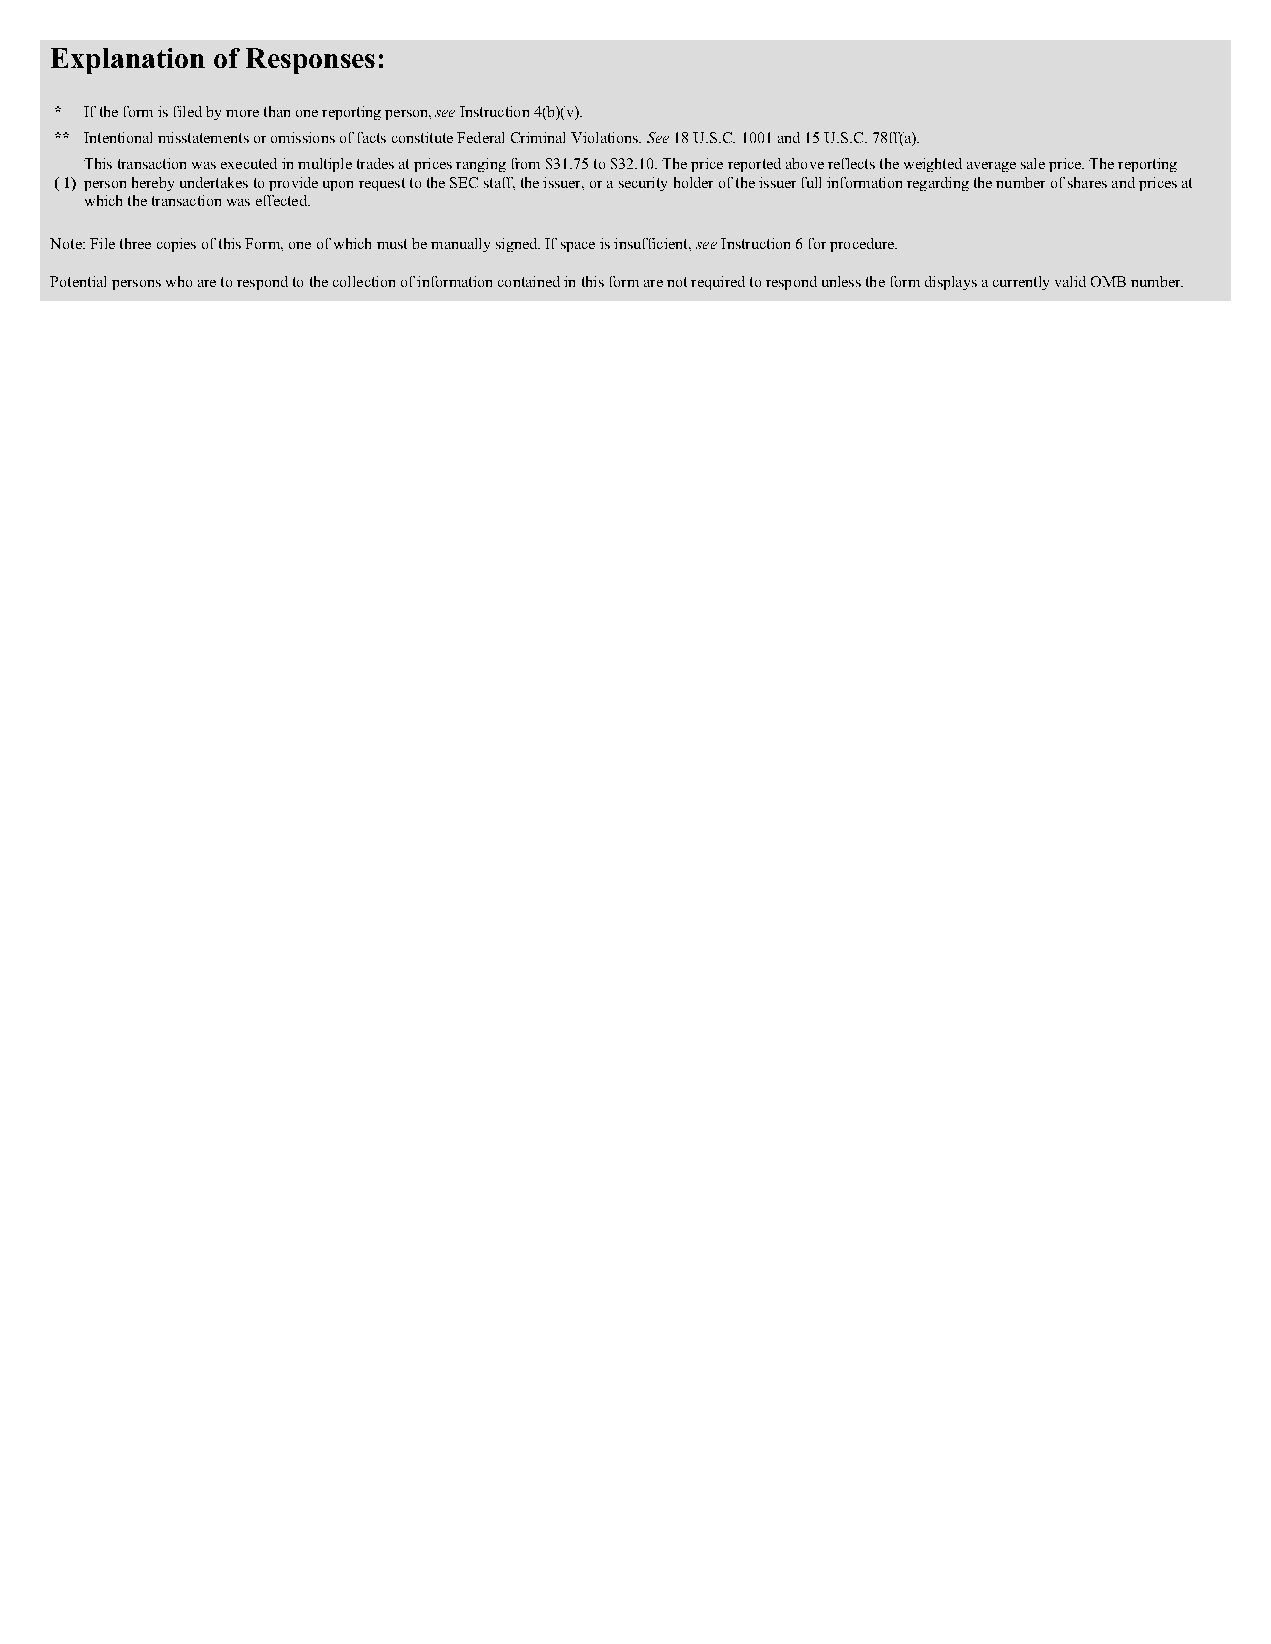  What do you see at coordinates (991, 167) in the screenshot?
I see `average` at bounding box center [991, 167].
